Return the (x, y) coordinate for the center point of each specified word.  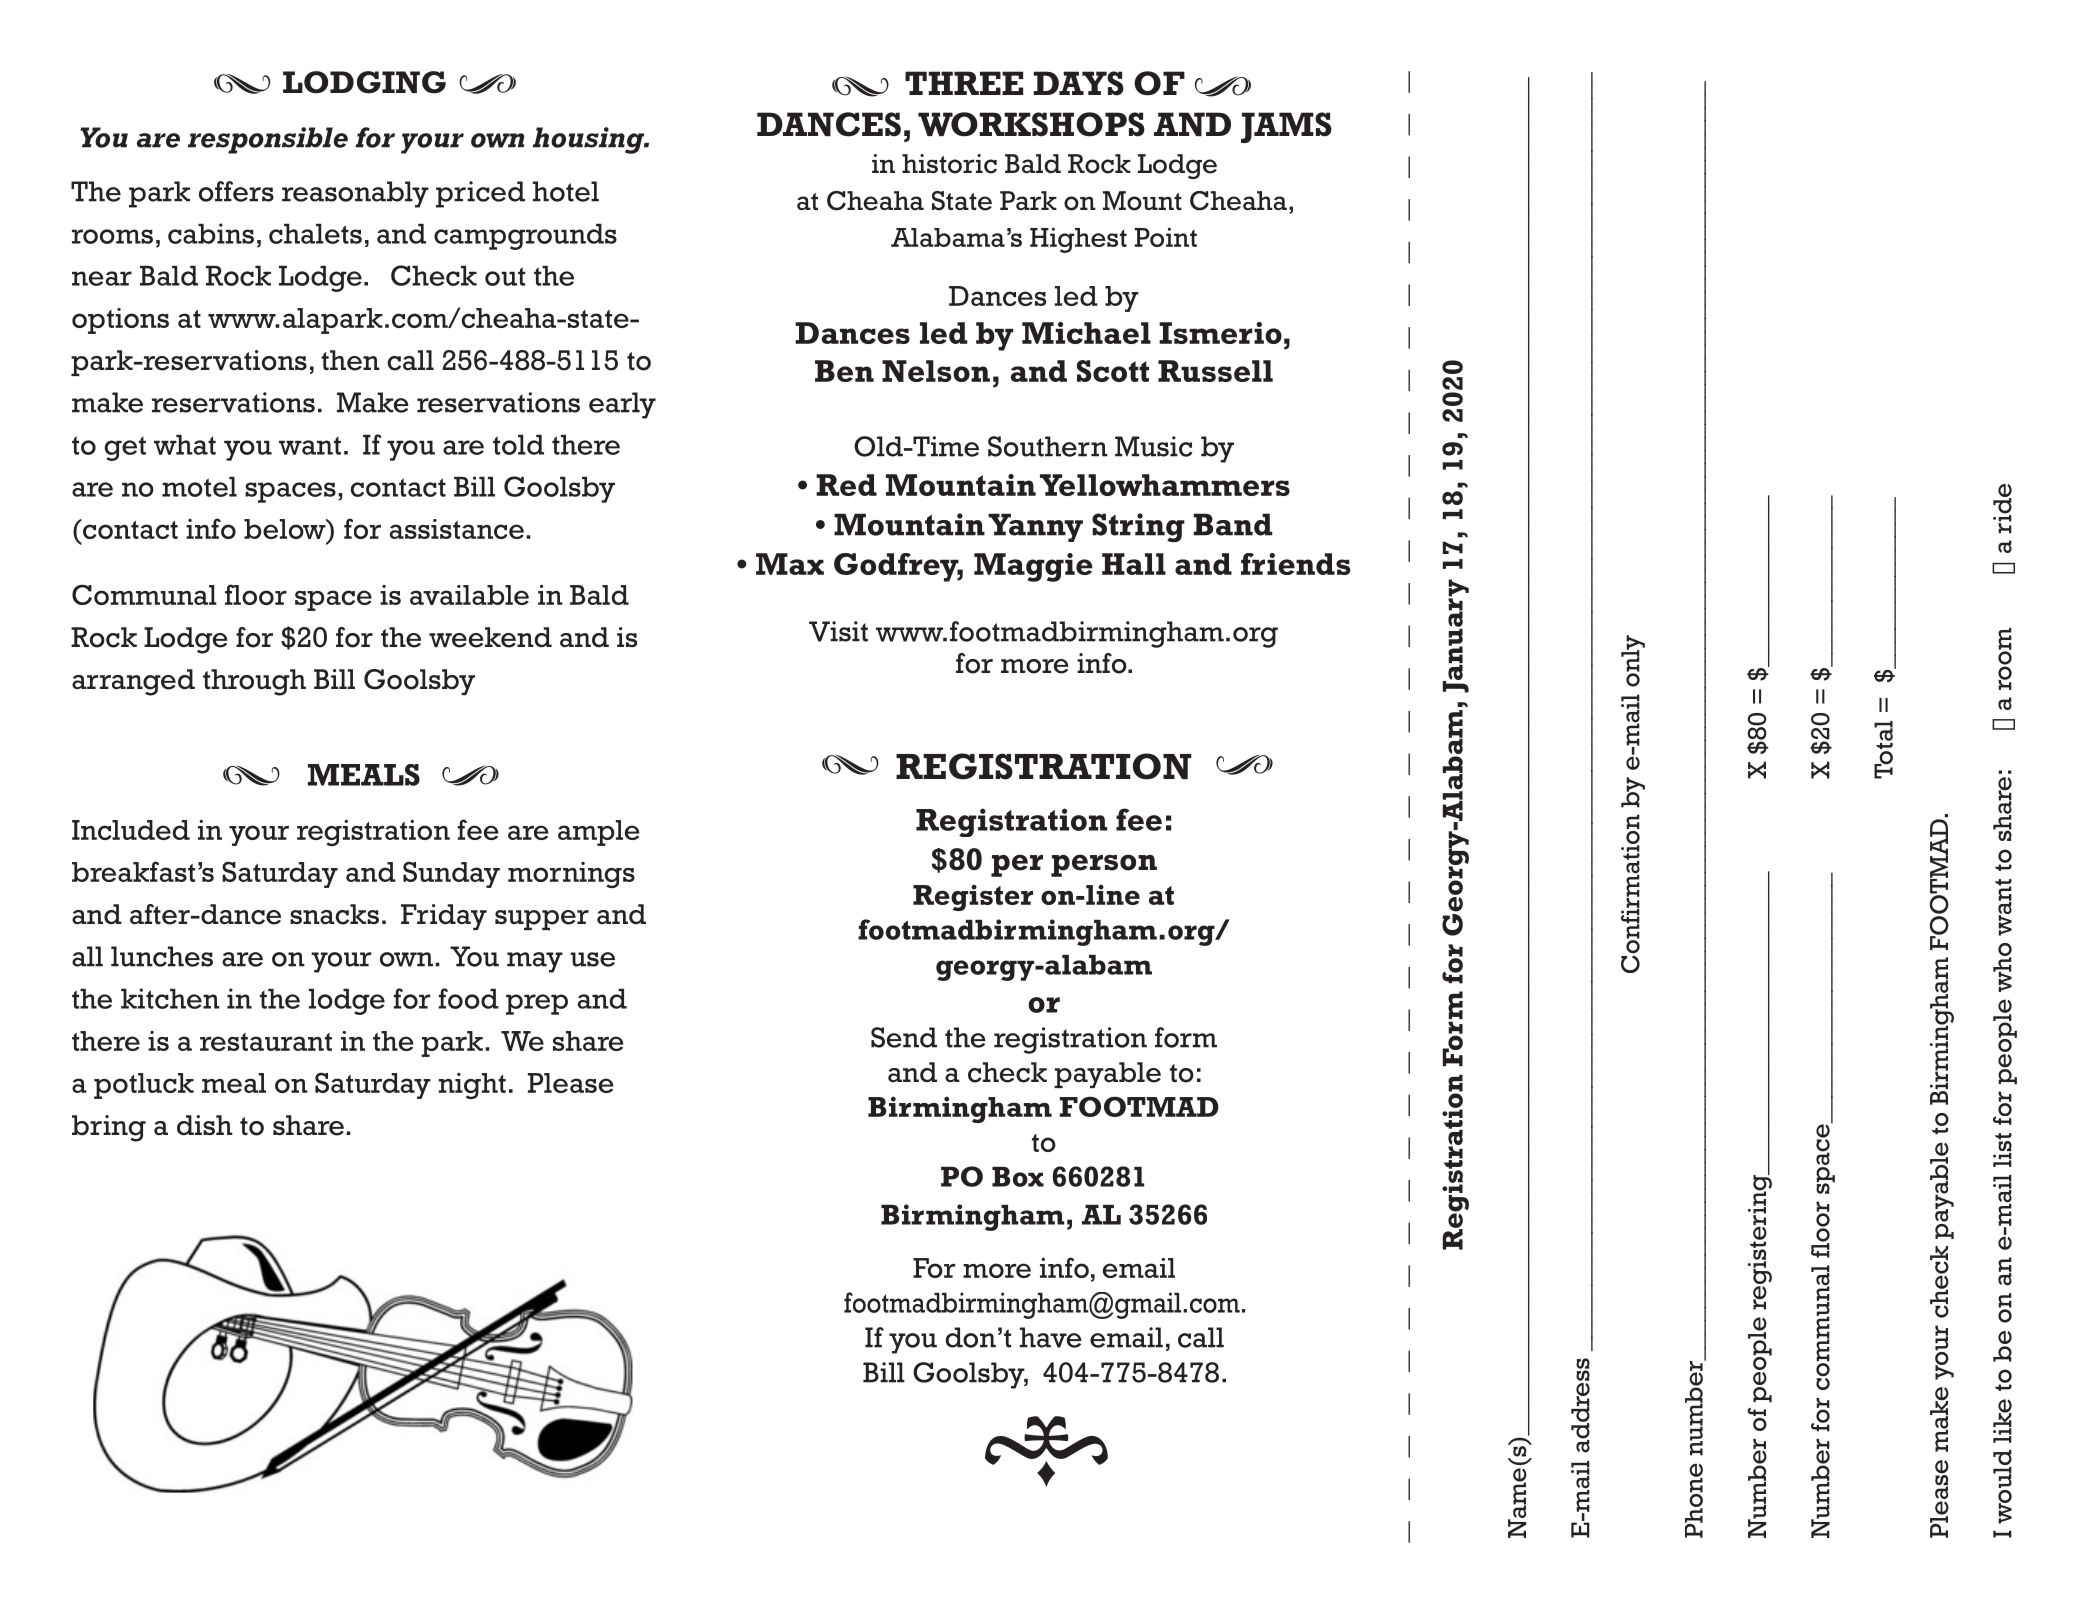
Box (1018, 1177)
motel (199, 487)
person (1104, 865)
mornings (571, 875)
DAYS (1079, 83)
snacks (334, 914)
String (1138, 527)
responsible (268, 140)
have (1051, 1337)
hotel (566, 191)
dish (205, 1125)
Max (790, 564)
